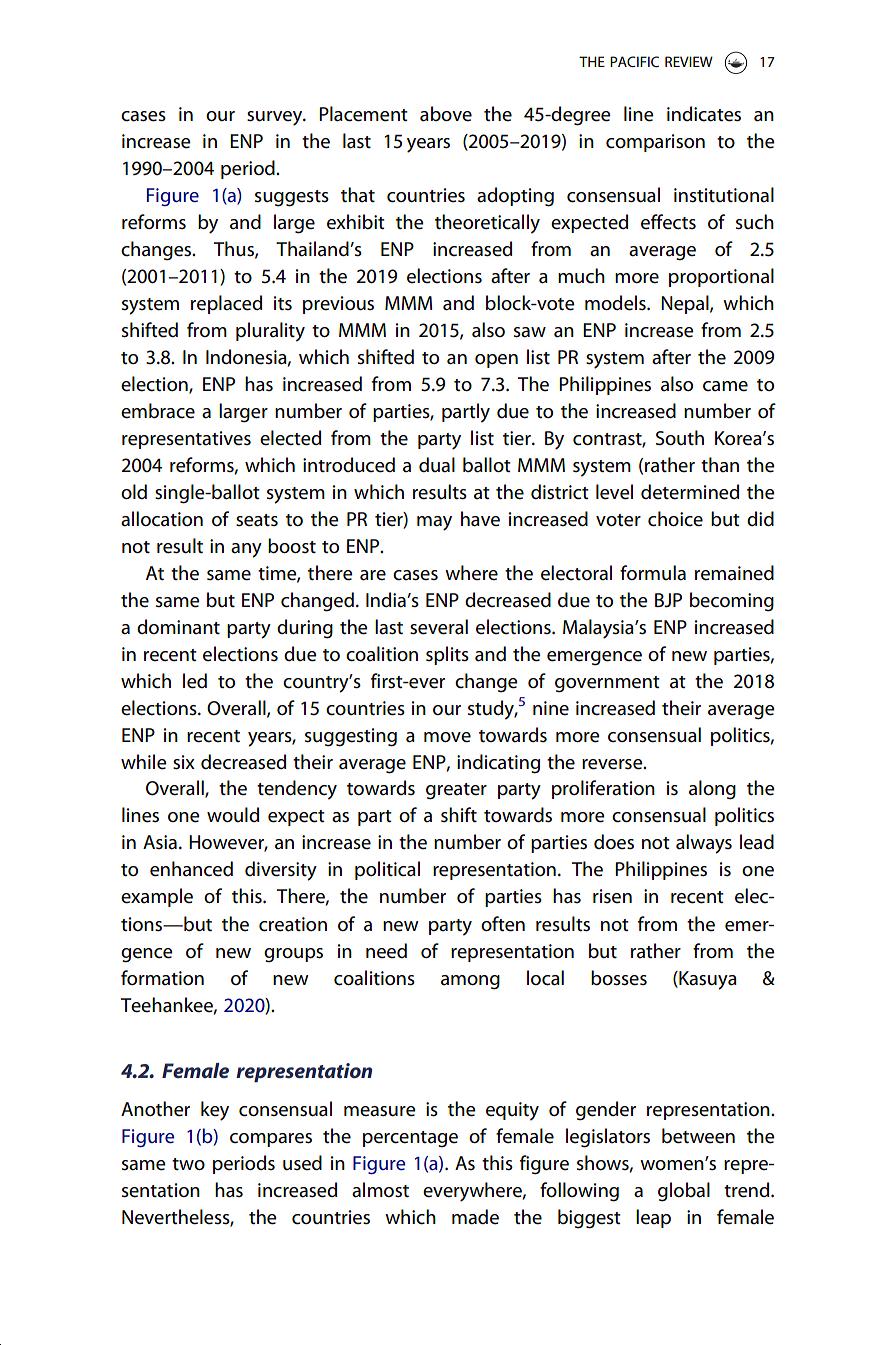 This page has height=1345, width=896. I want to click on risen, so click(612, 896).
